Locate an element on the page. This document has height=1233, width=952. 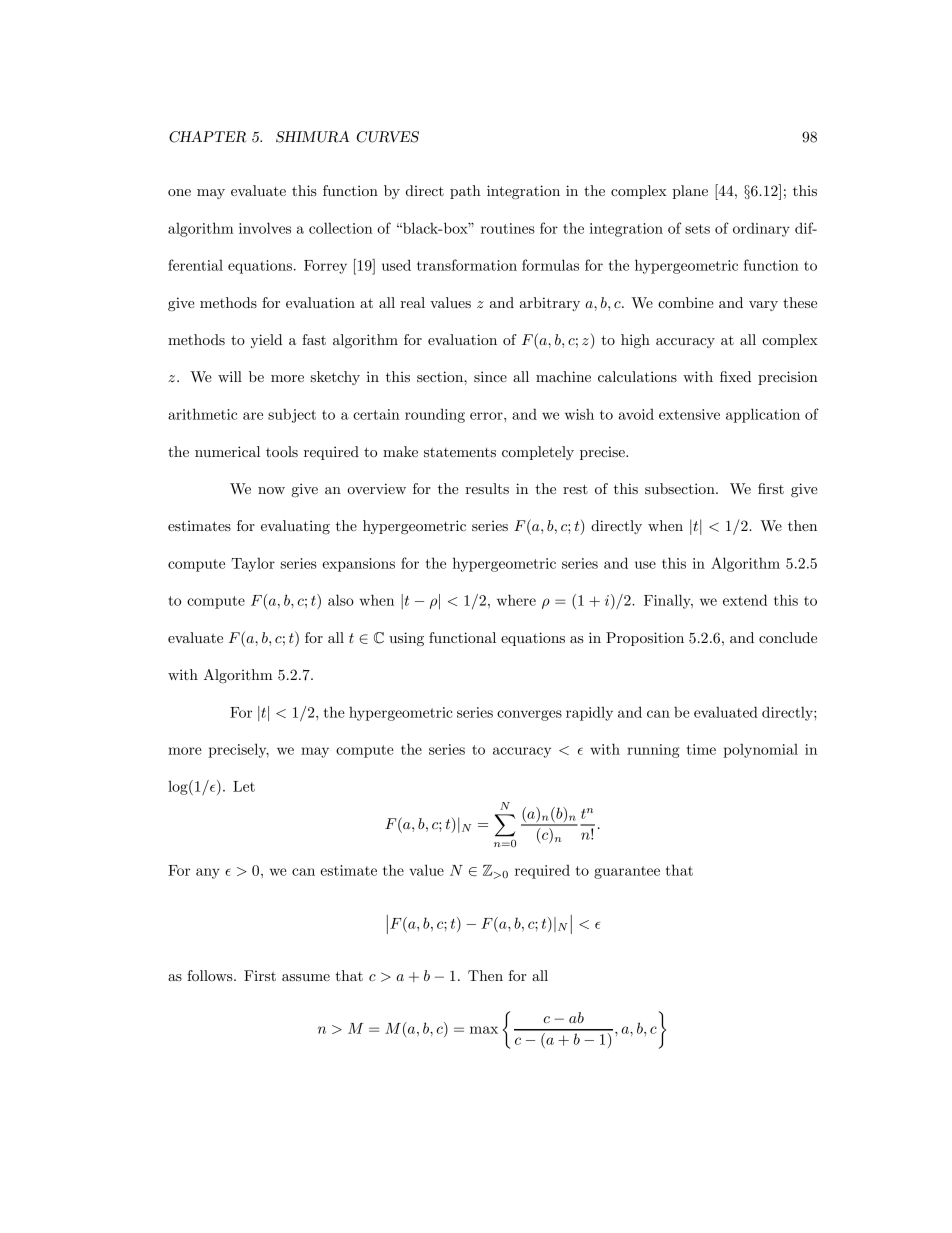
max is located at coordinates (484, 1030).
